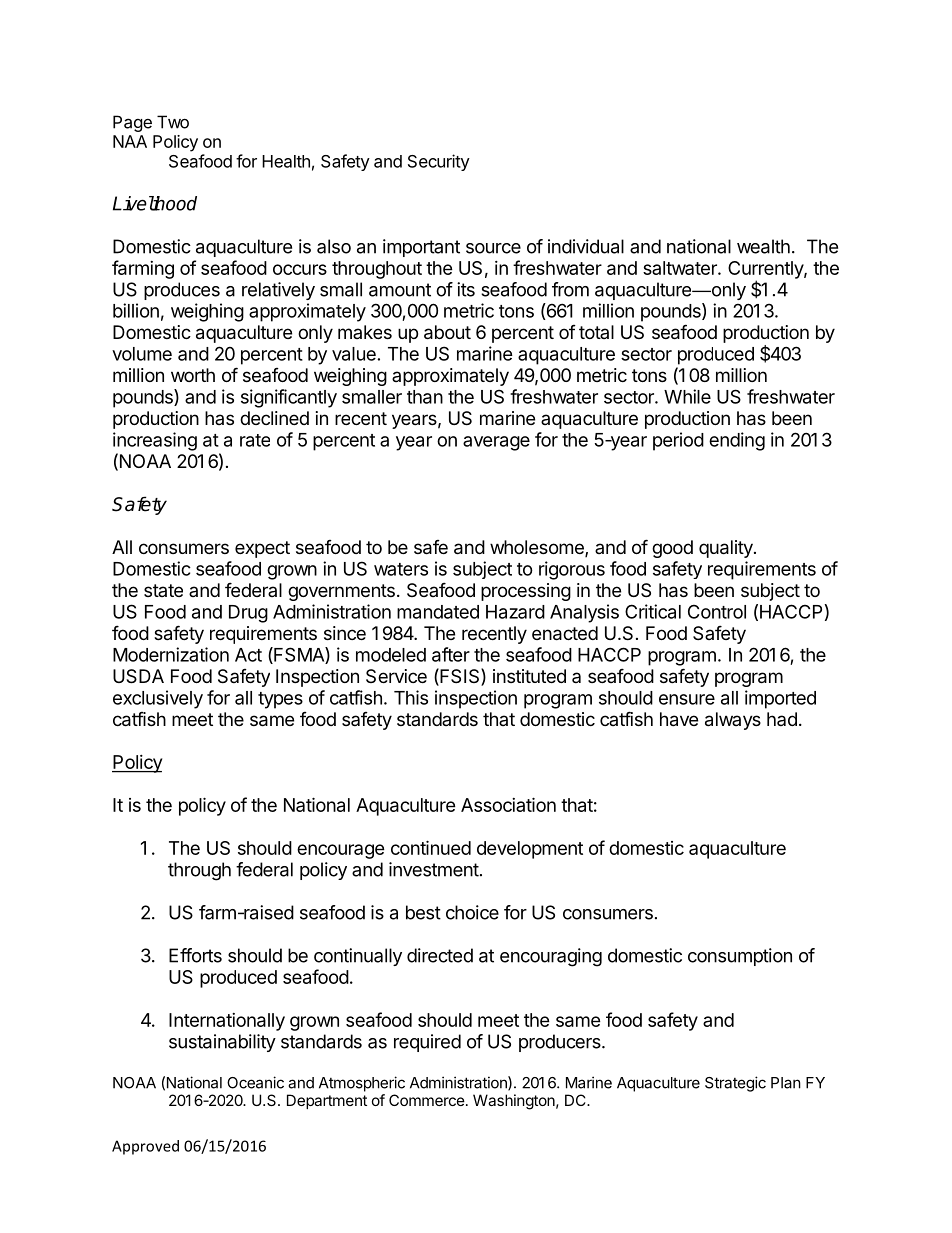 The image size is (952, 1233). Describe the element at coordinates (427, 1100) in the document. I see `Commerce` at that location.
